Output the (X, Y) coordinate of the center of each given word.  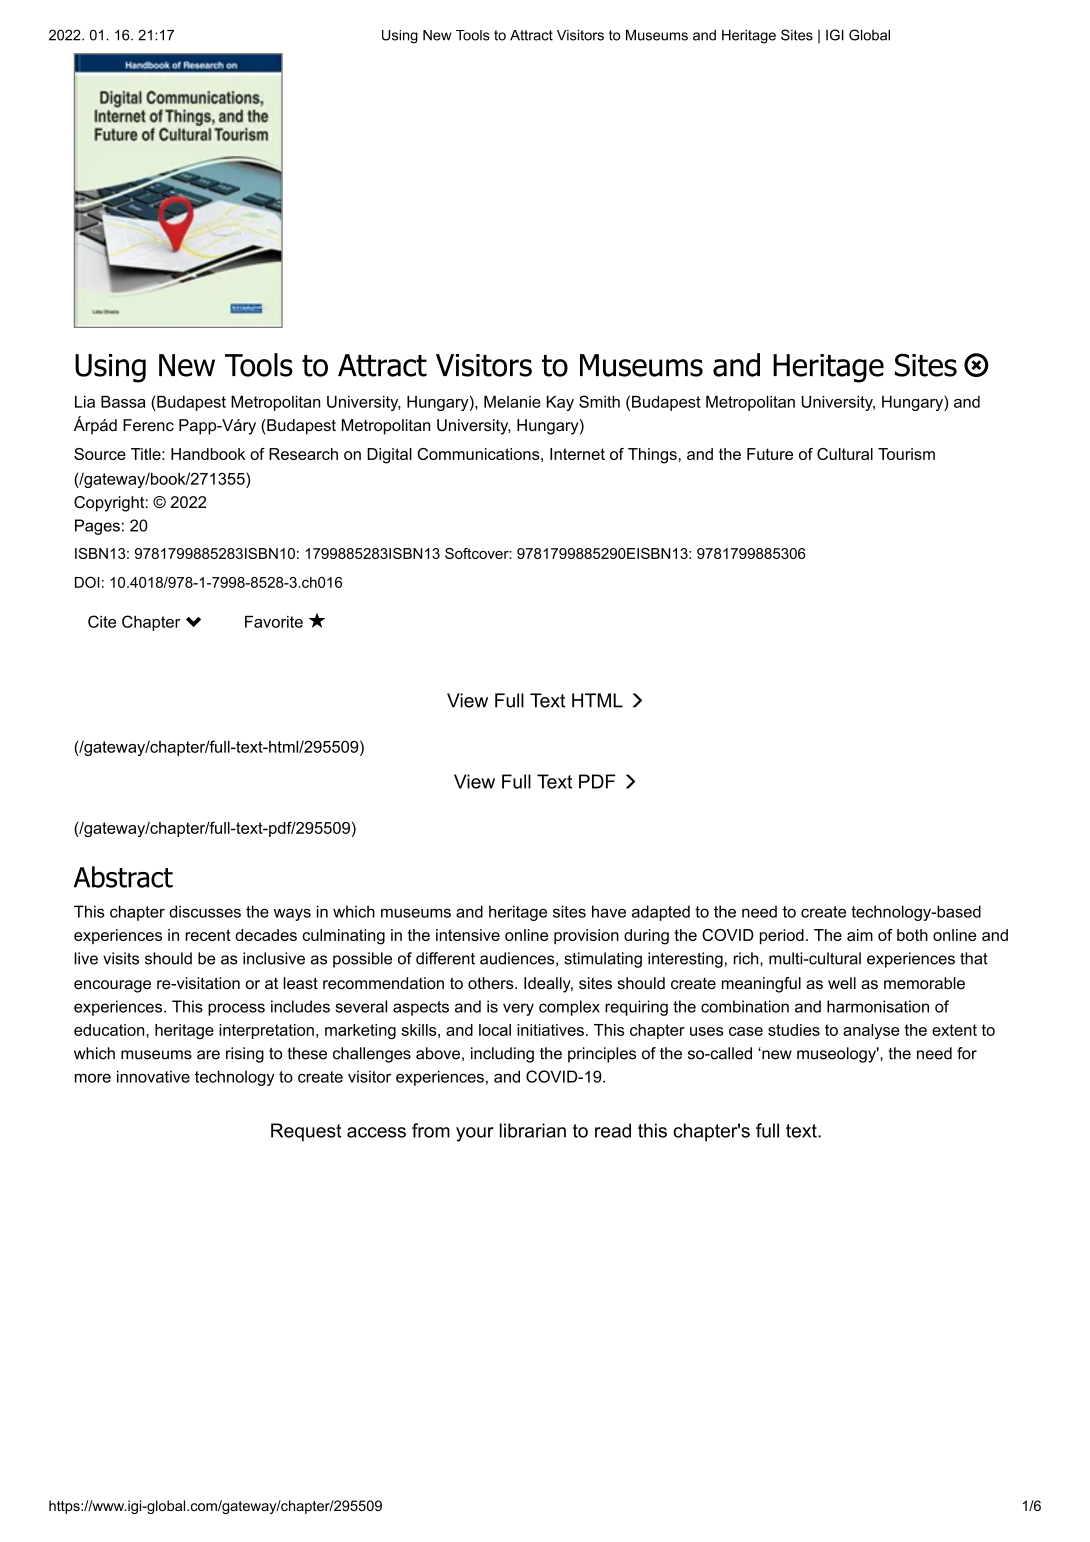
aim (860, 935)
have (609, 911)
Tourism (906, 454)
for (967, 1053)
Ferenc (148, 425)
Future (770, 454)
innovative (153, 1076)
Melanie (512, 402)
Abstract (123, 877)
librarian (533, 1130)
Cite (102, 621)
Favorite (274, 622)
